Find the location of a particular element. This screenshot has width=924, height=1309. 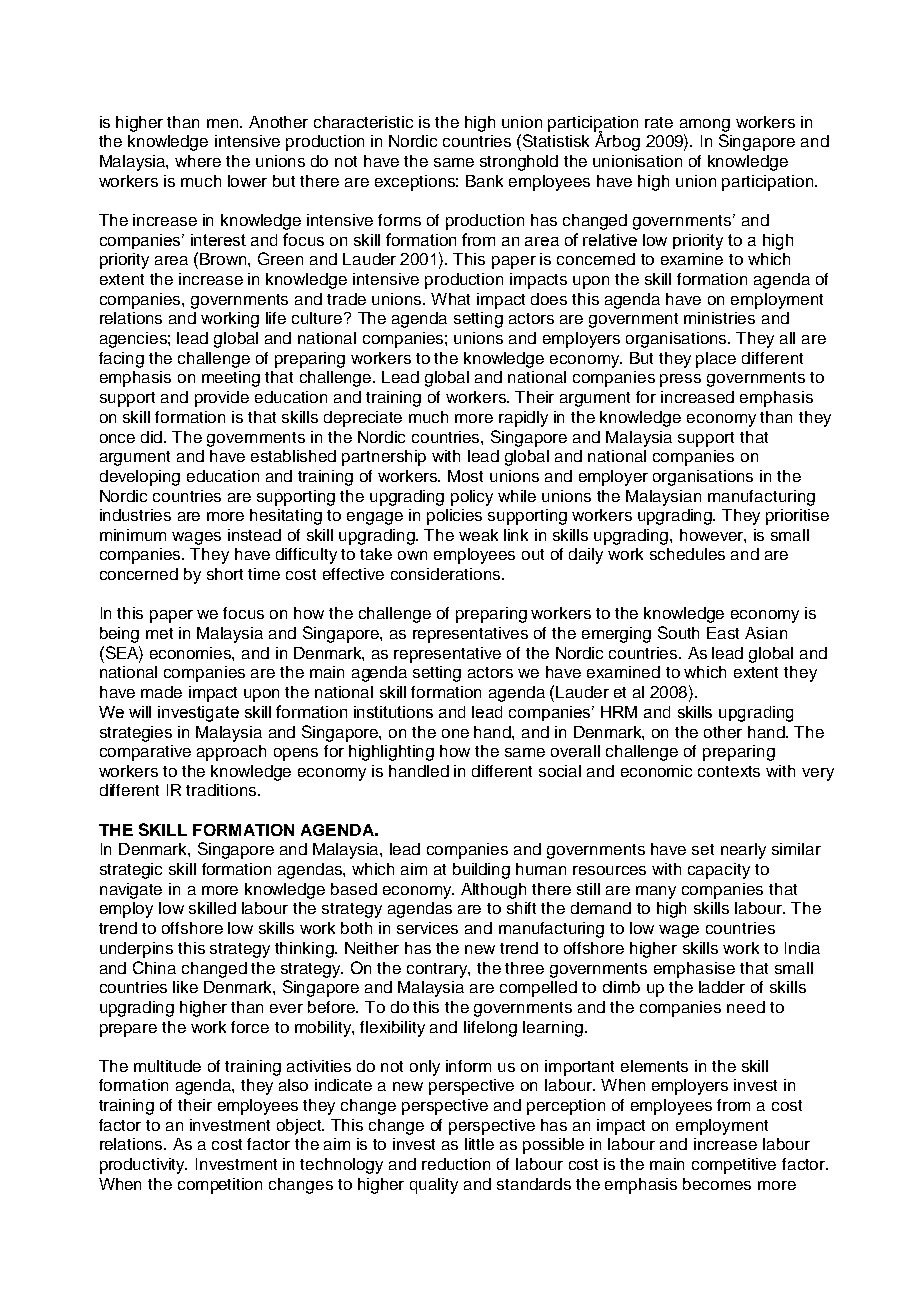

East is located at coordinates (723, 633).
